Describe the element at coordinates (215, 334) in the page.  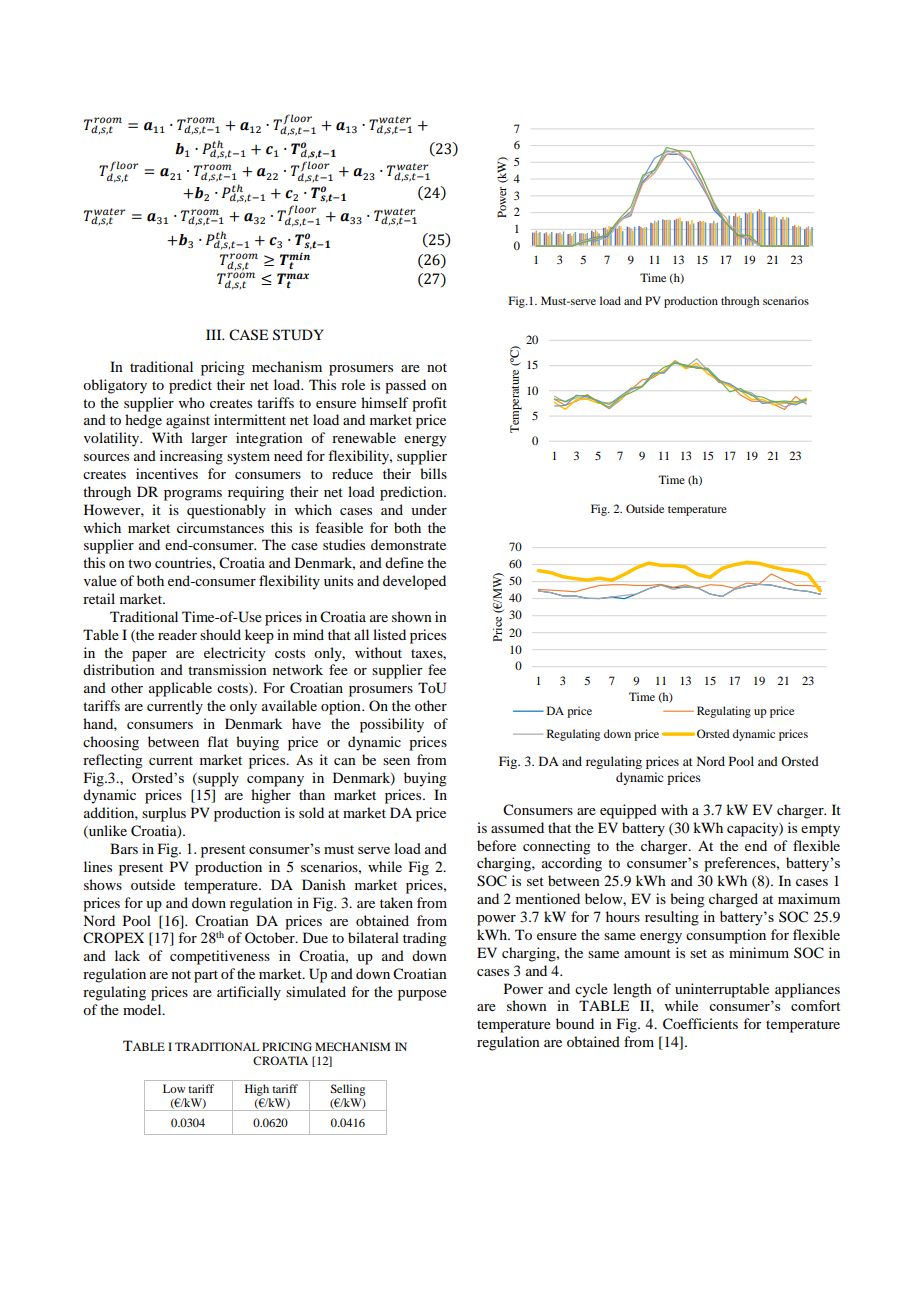
I see `III` at that location.
